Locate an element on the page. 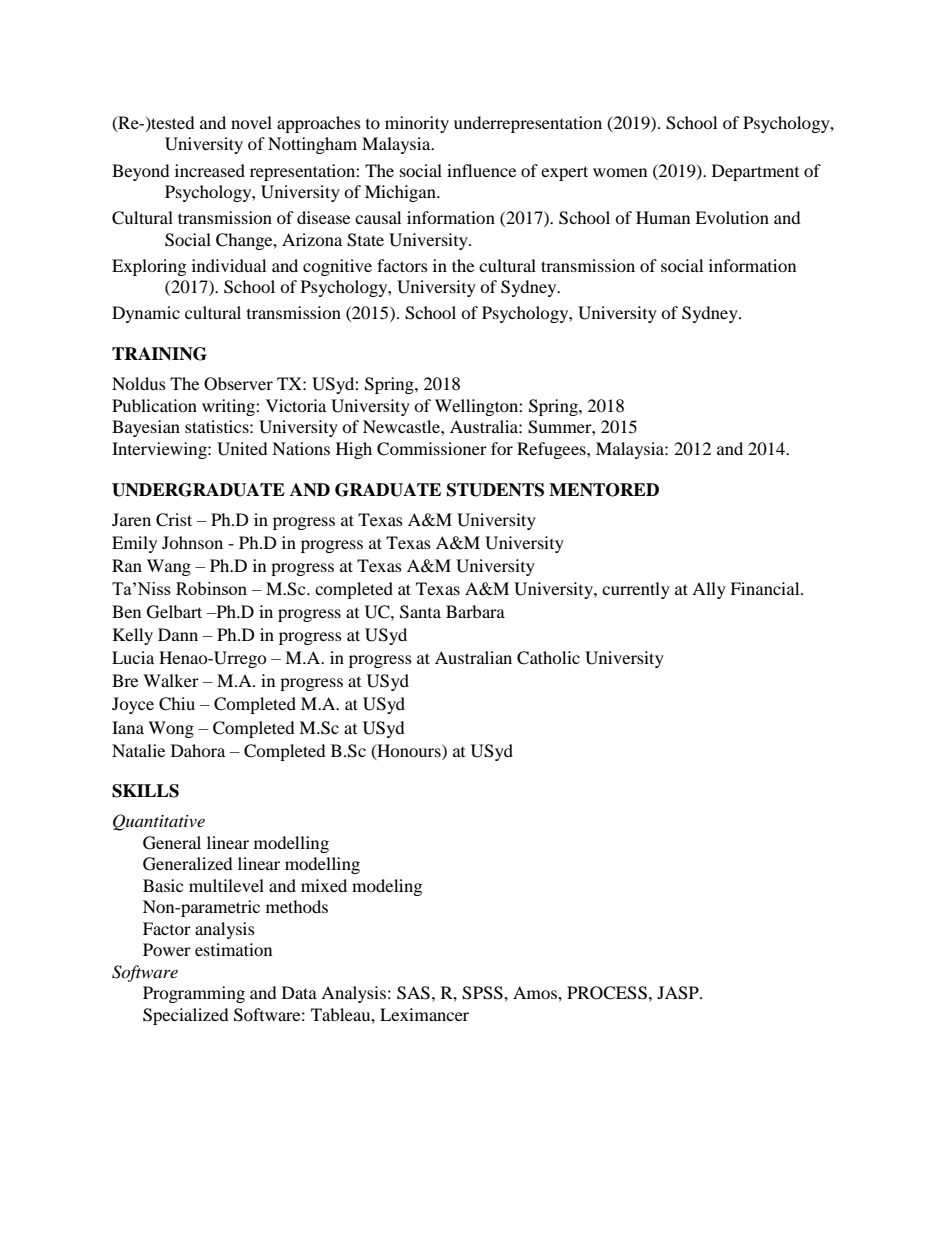 Image resolution: width=952 pixels, height=1233 pixels. Department is located at coordinates (755, 172).
